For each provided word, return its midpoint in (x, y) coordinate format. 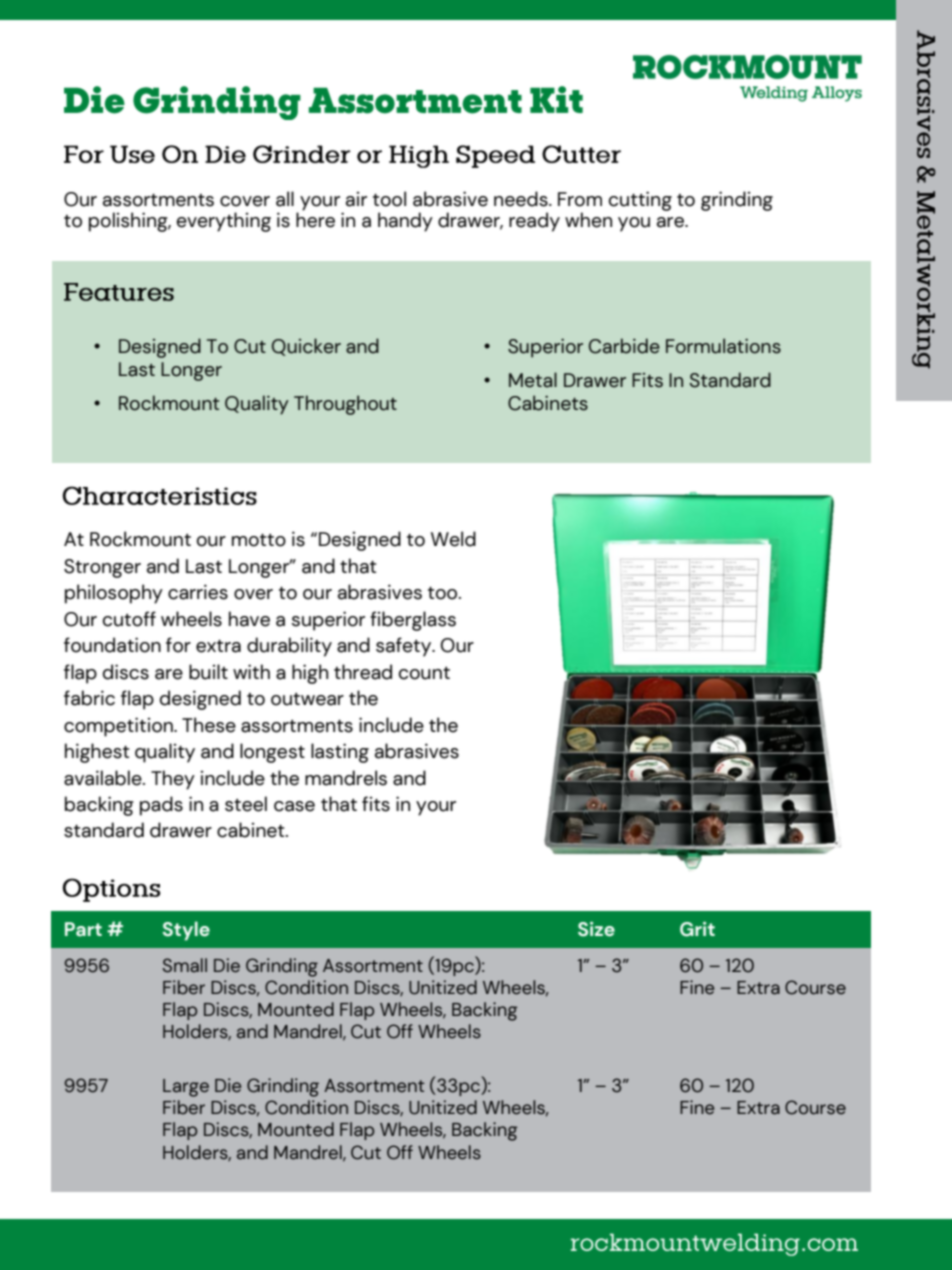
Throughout (345, 405)
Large (186, 1088)
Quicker (306, 347)
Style (186, 931)
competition (119, 727)
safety (405, 647)
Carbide (624, 346)
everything (224, 222)
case (294, 806)
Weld (453, 539)
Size (596, 929)
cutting (640, 201)
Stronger (102, 568)
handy (405, 222)
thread (363, 672)
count (424, 673)
